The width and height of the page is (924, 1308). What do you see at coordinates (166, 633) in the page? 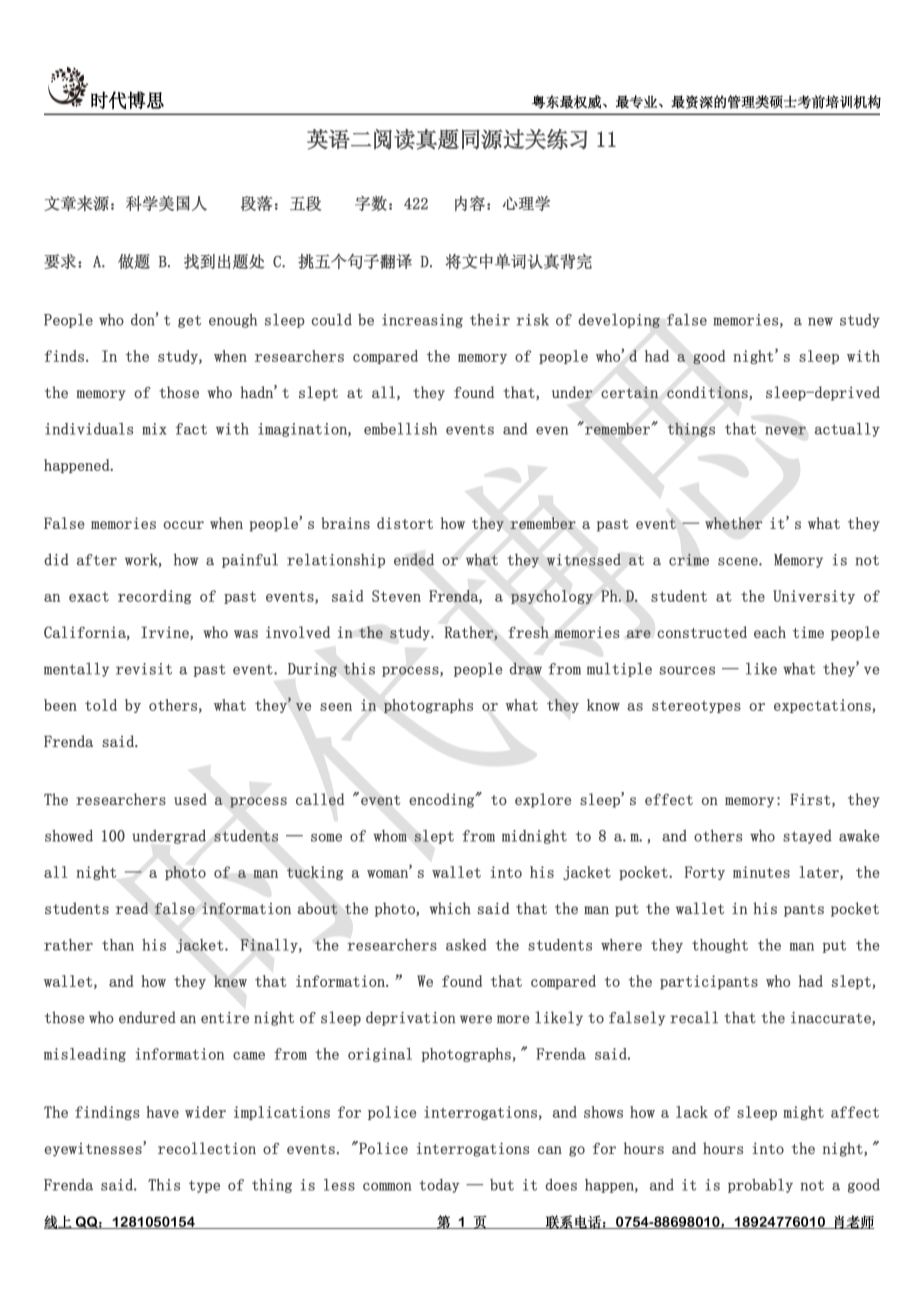
I see `Irvine` at bounding box center [166, 633].
